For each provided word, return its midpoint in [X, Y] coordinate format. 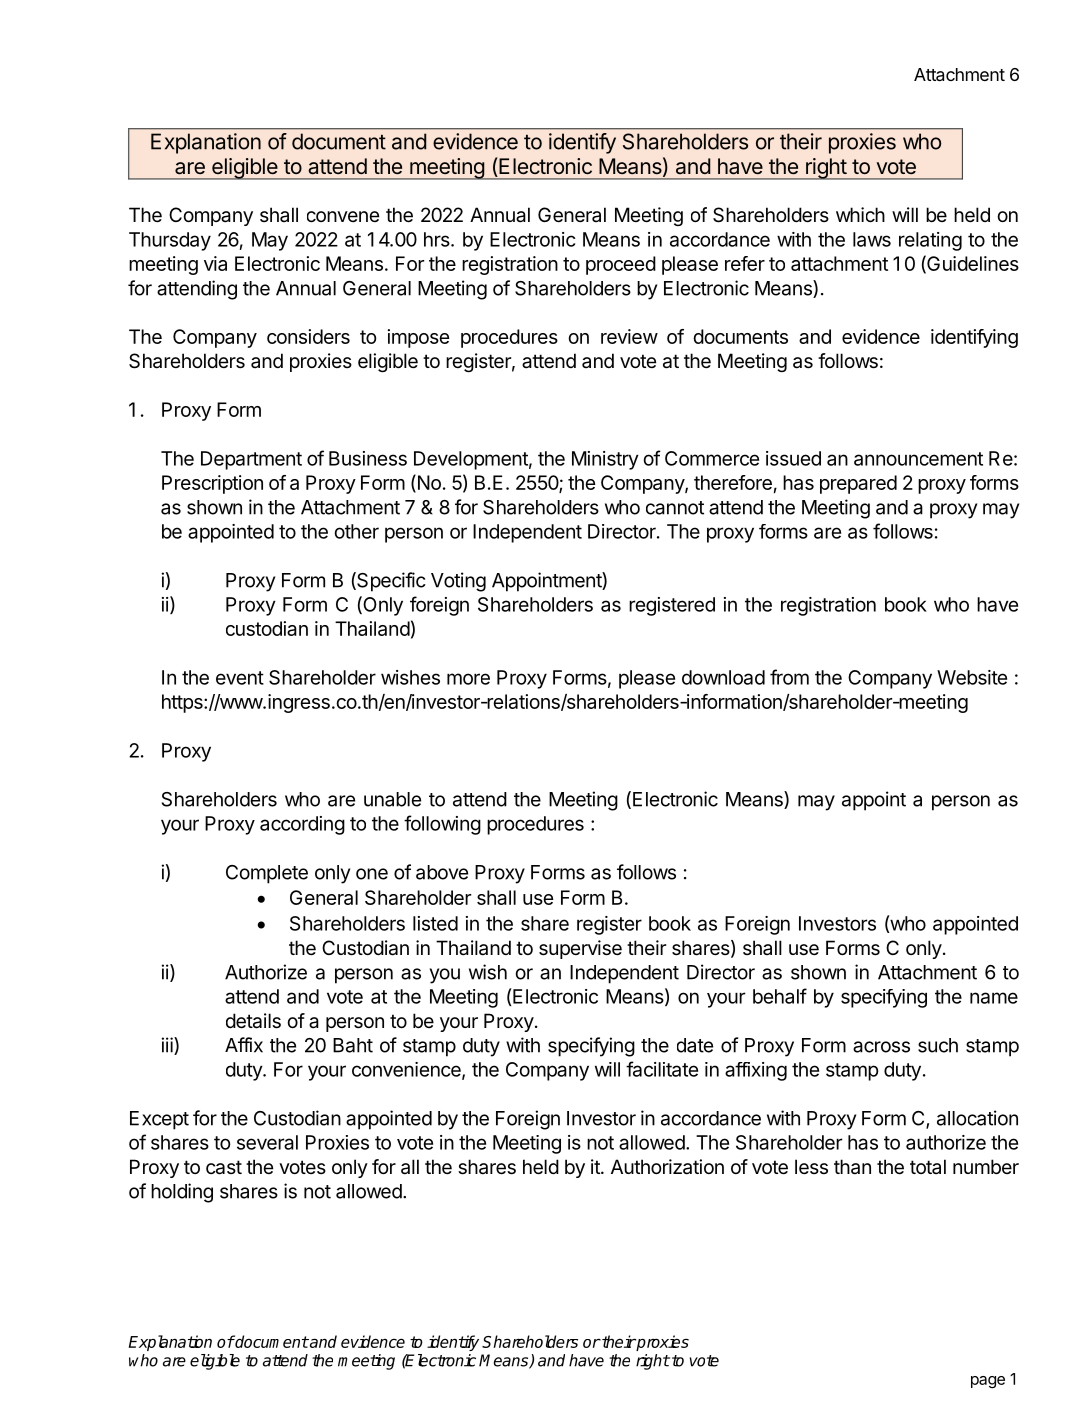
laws [872, 239]
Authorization [667, 1167]
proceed [621, 265]
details [253, 1021]
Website [972, 677]
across [881, 1047]
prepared [858, 484]
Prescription [212, 484]
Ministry [605, 460]
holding [182, 1193]
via [215, 263]
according [302, 825]
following [442, 825]
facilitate [662, 1069]
